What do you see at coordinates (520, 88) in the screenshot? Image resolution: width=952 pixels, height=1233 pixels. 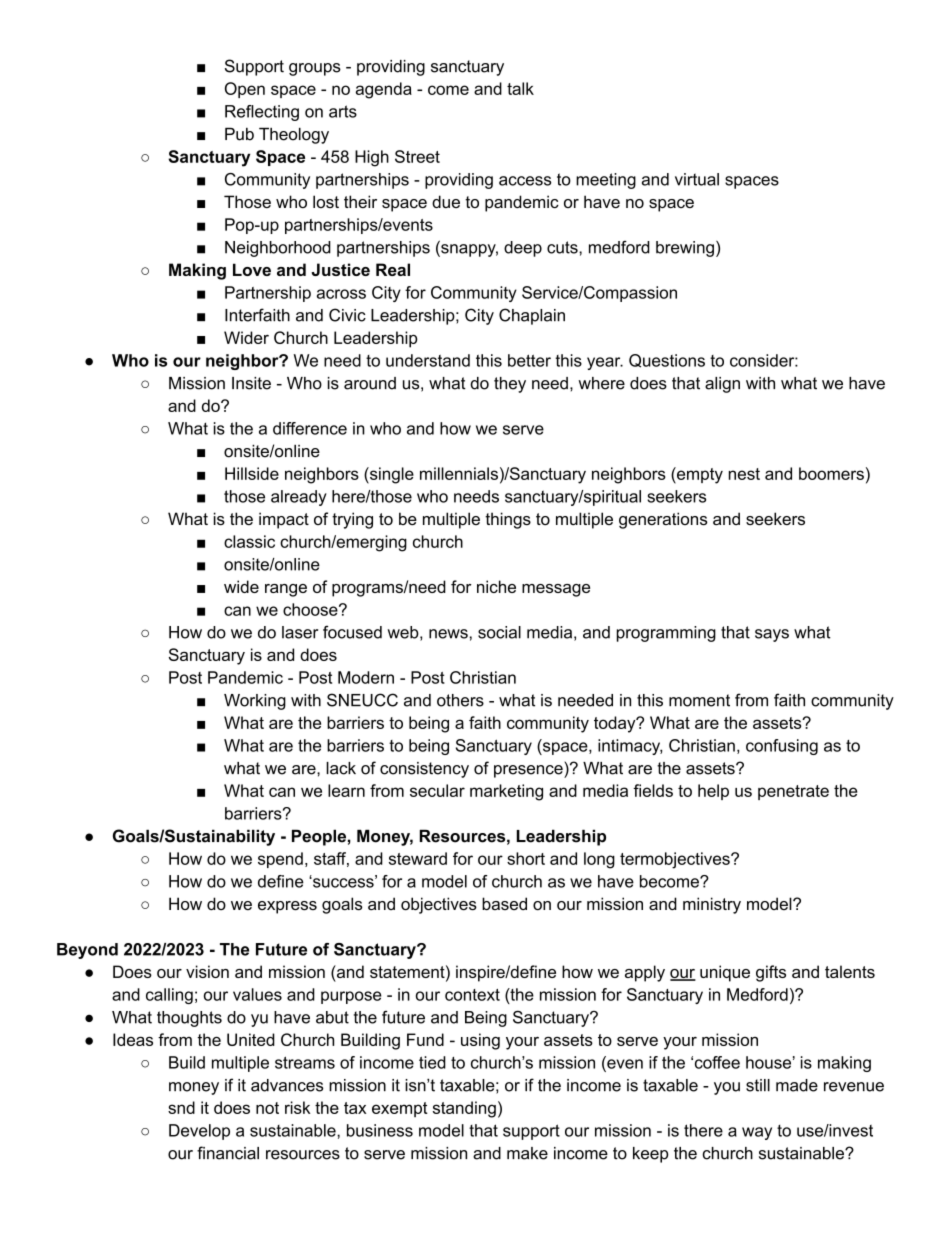 I see `talk` at bounding box center [520, 88].
